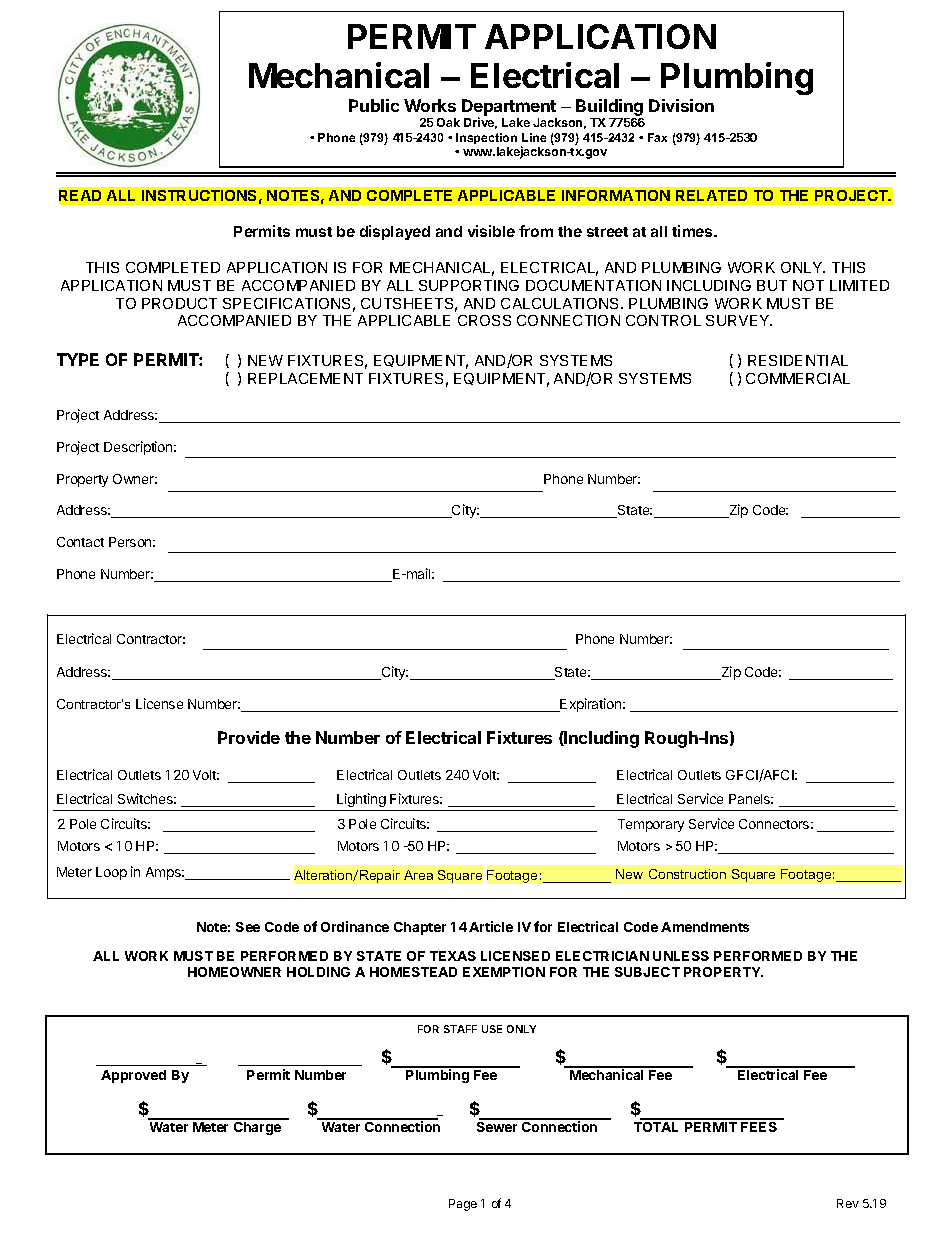 This page has width=952, height=1233. Describe the element at coordinates (80, 542) in the page. I see `Contact` at that location.
